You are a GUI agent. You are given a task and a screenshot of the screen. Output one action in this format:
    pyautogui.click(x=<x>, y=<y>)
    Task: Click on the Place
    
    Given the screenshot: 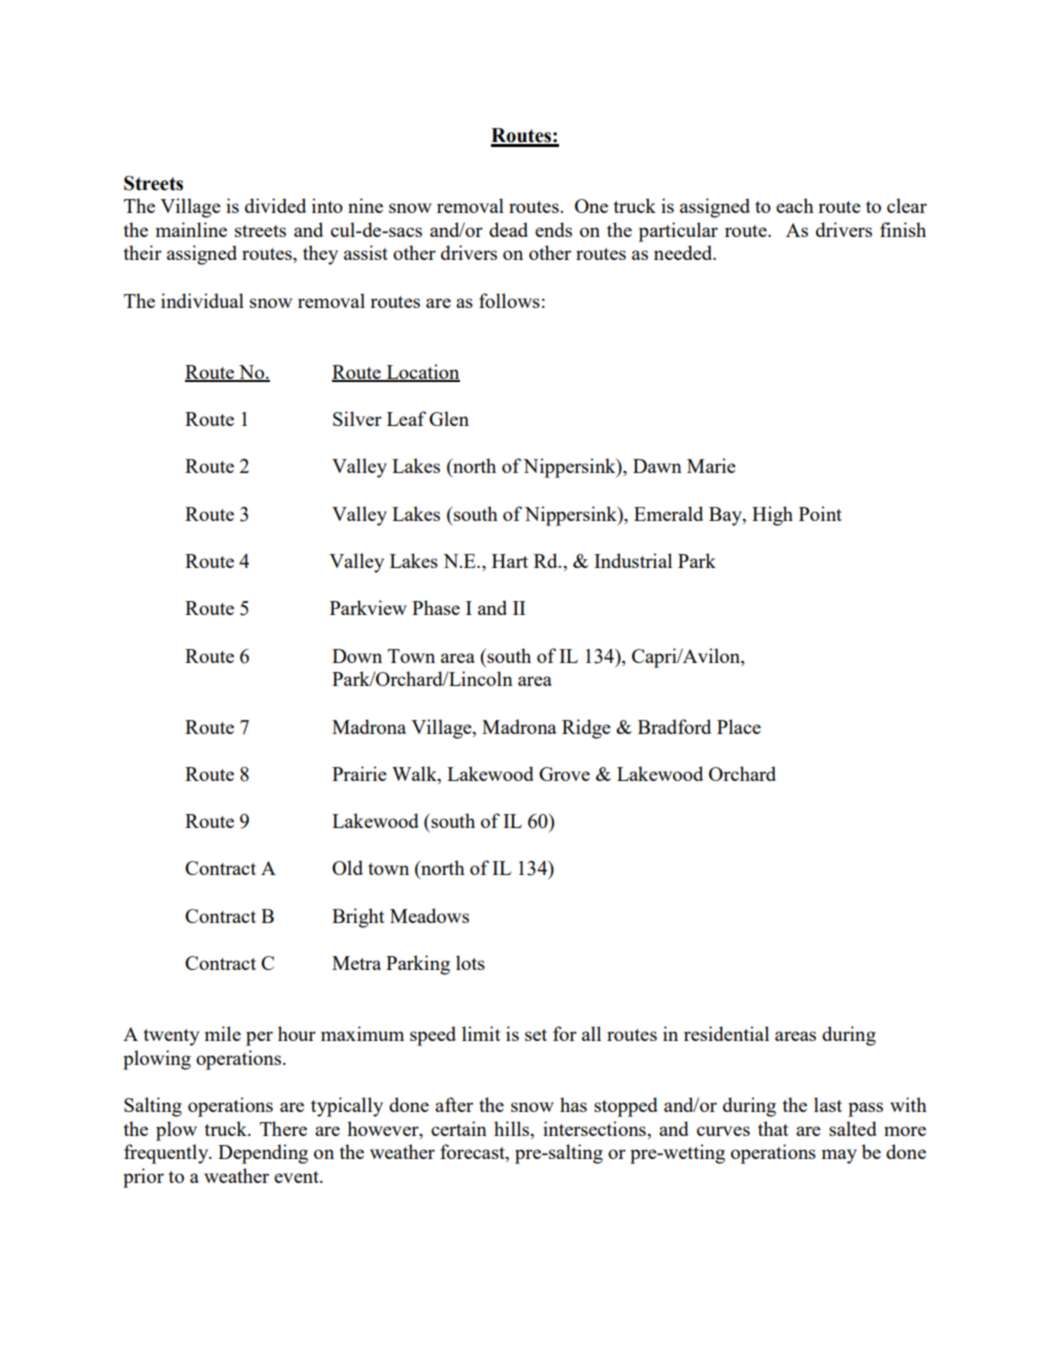 What is the action you would take?
    pyautogui.click(x=739, y=726)
